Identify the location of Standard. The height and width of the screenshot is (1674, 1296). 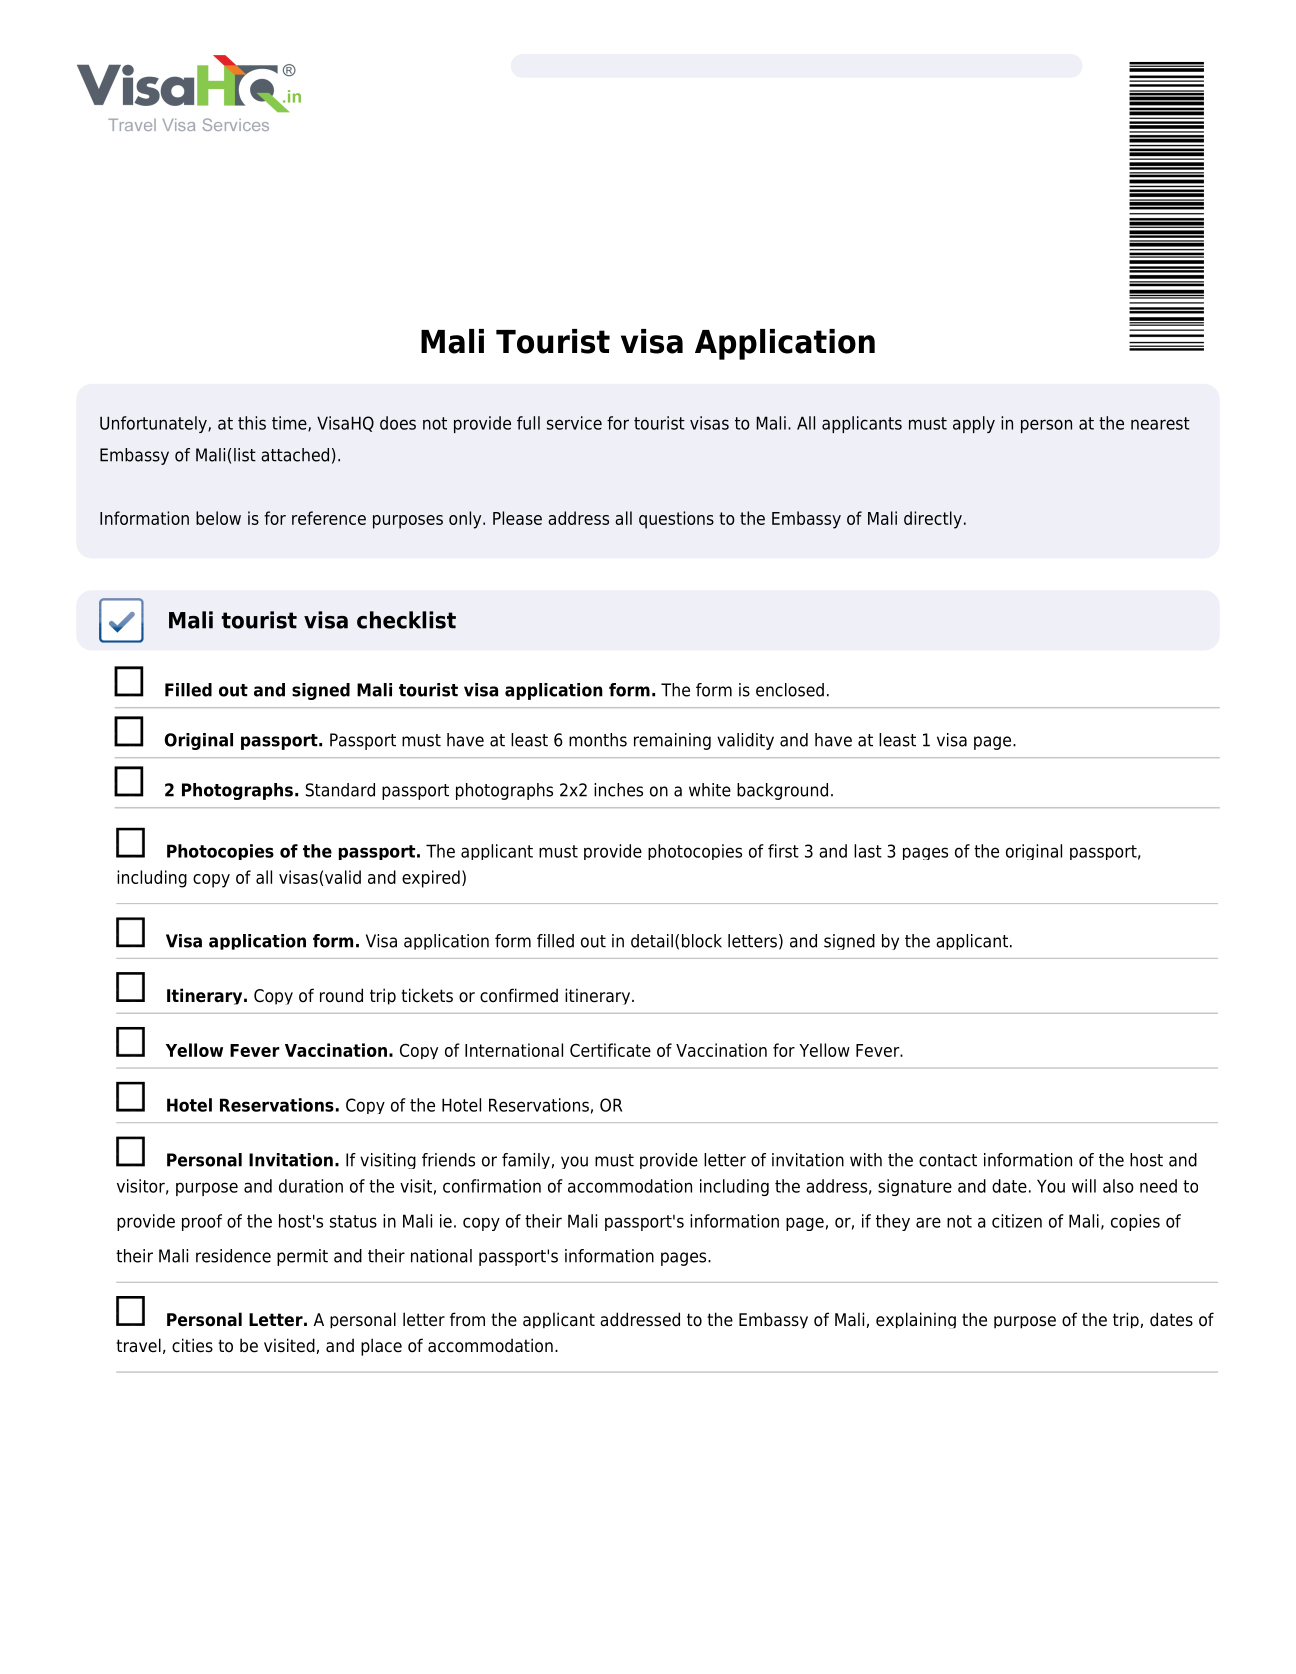
(340, 790).
